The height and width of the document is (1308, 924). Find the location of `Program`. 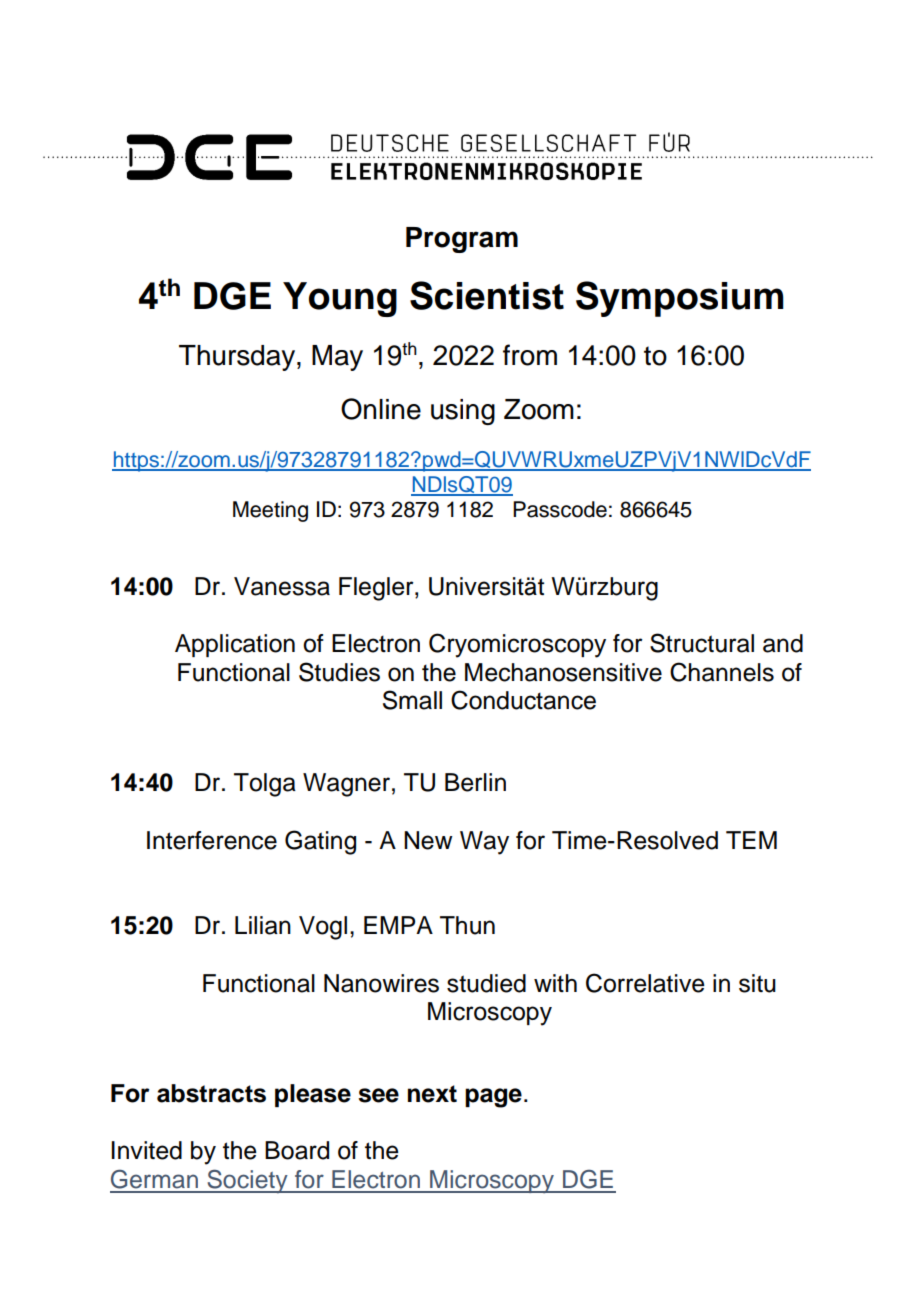

Program is located at coordinates (462, 240).
